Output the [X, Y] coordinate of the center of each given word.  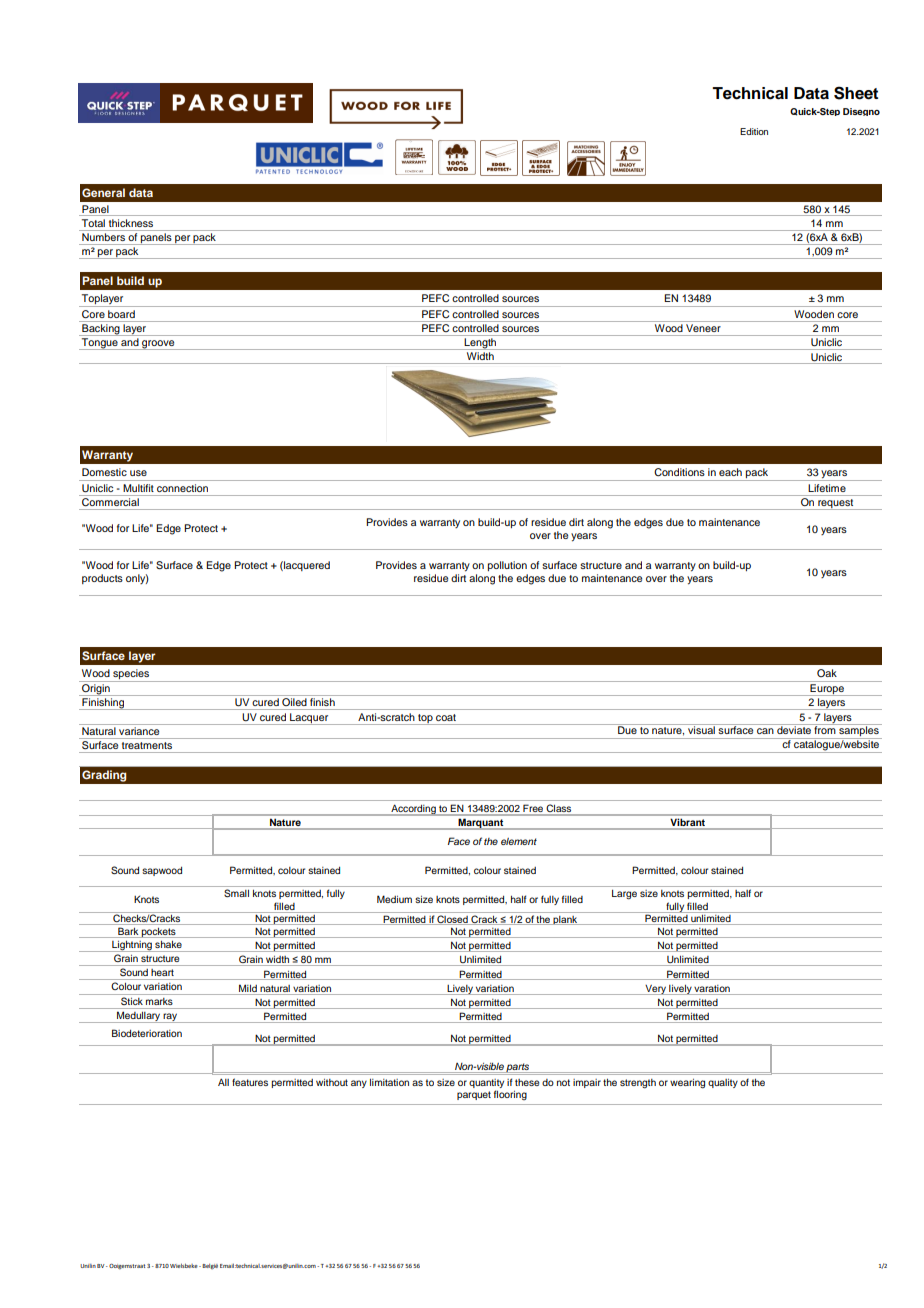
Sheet [856, 93]
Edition [754, 131]
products [102, 579]
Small [236, 893]
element [519, 841]
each [730, 472]
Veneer [703, 328]
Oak [827, 673]
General [103, 192]
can [765, 731]
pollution [507, 566]
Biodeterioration [147, 1033]
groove [158, 345]
